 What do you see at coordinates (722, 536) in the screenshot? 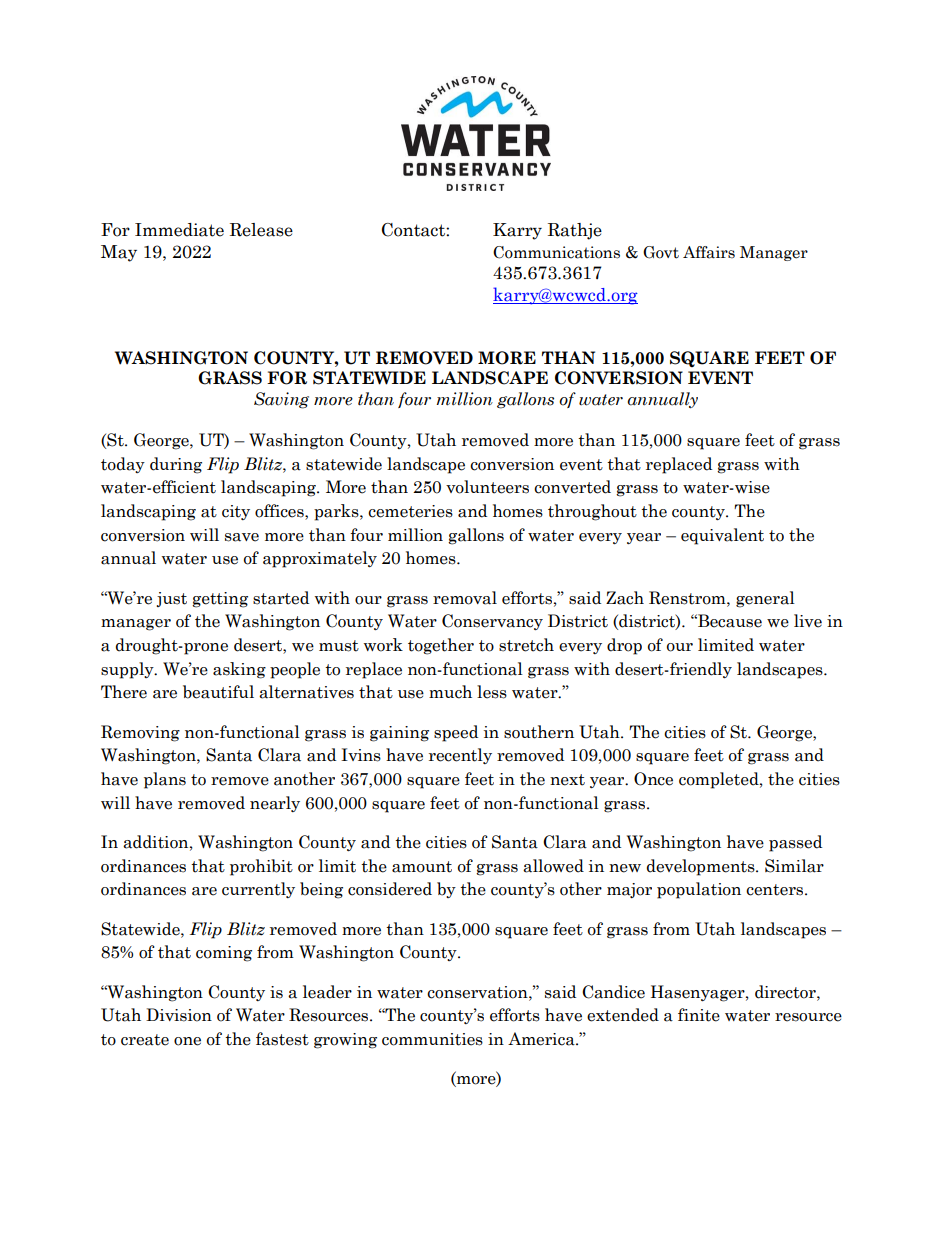
I see `equivalent` at bounding box center [722, 536].
